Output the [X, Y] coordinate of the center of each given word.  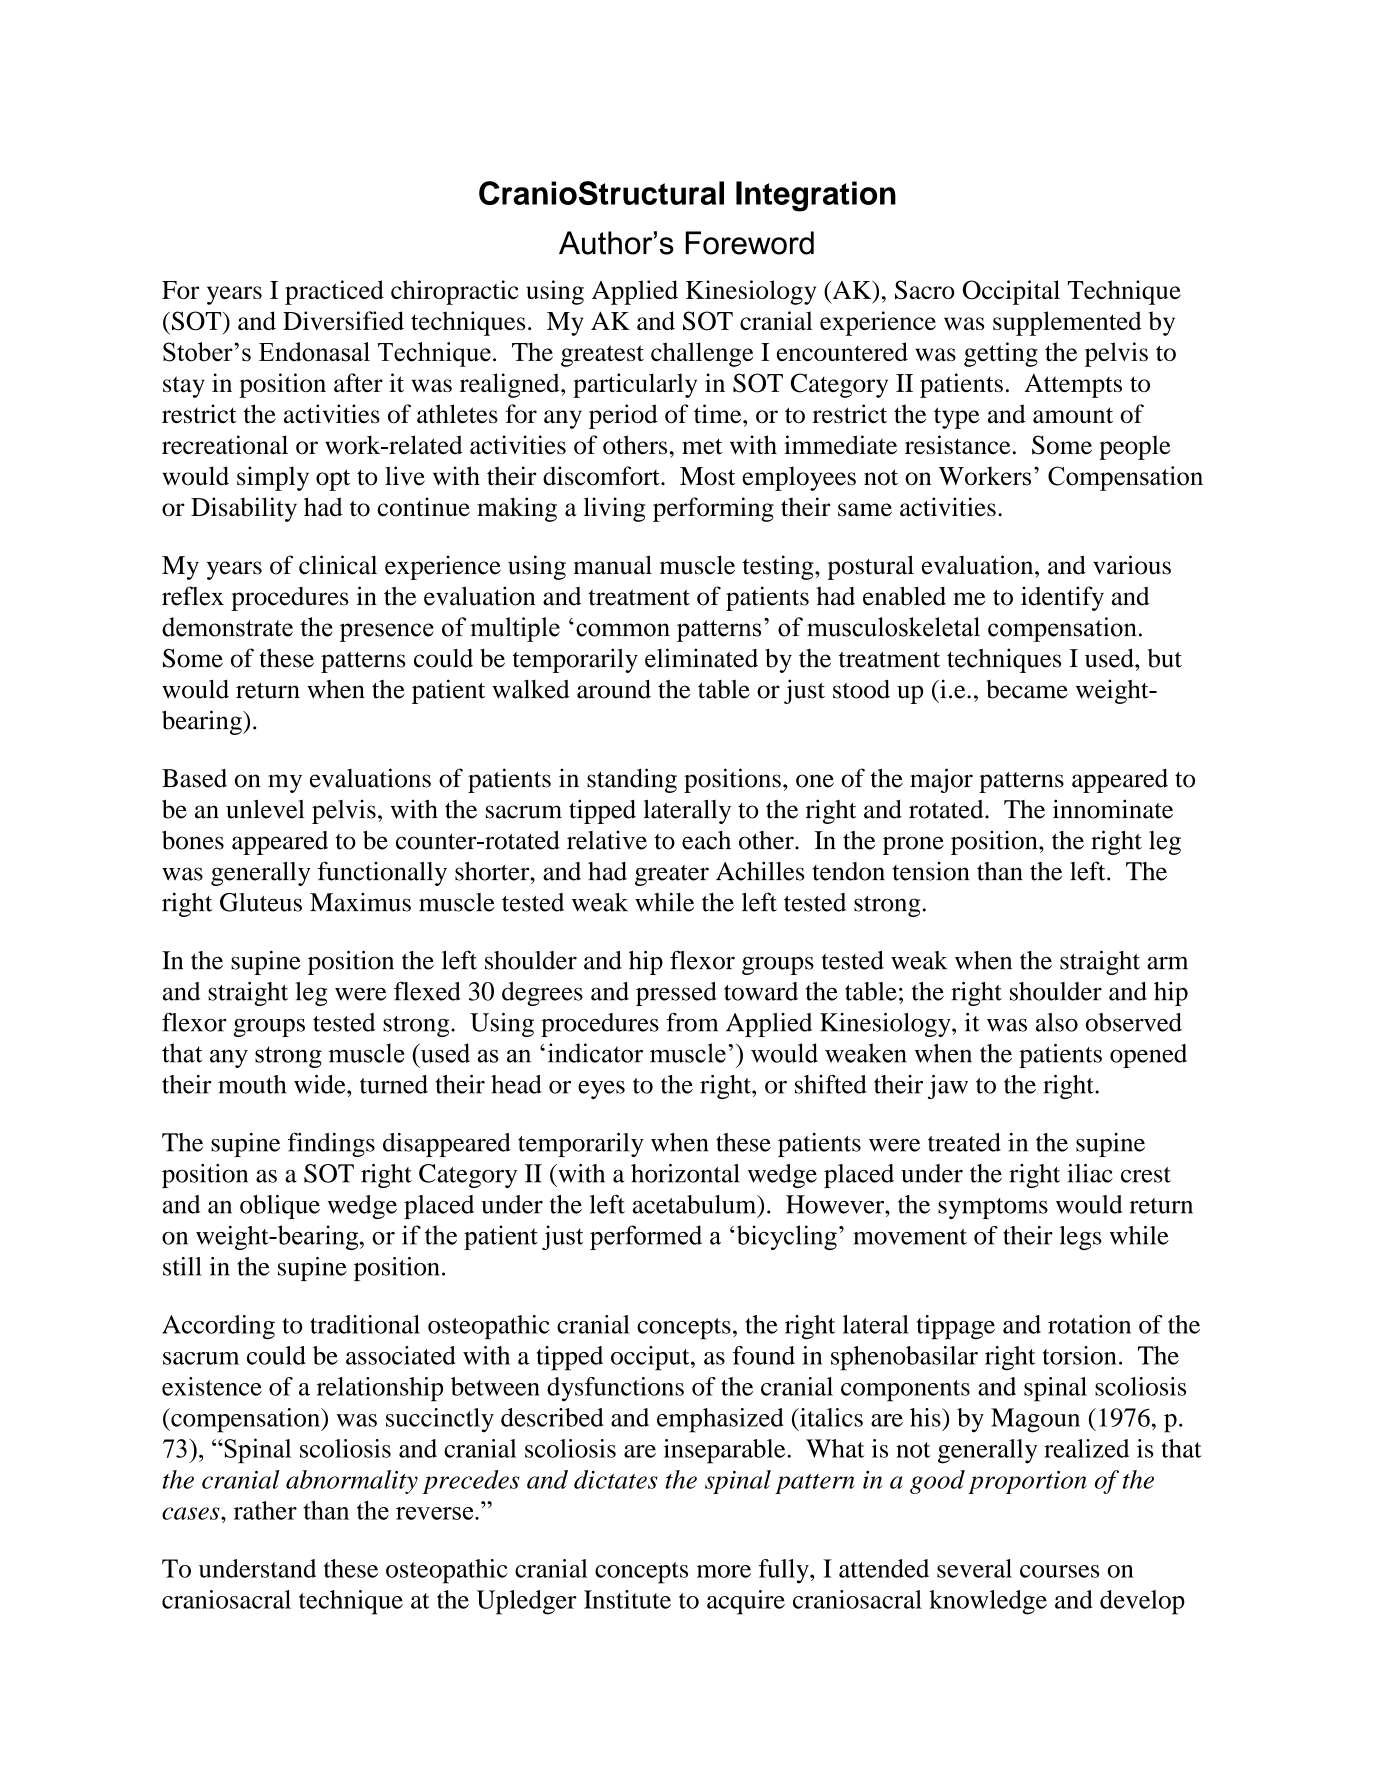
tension [931, 871]
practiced [334, 292]
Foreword [750, 243]
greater [672, 875]
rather [265, 1510]
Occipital [1011, 292]
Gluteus [261, 902]
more [724, 1571]
